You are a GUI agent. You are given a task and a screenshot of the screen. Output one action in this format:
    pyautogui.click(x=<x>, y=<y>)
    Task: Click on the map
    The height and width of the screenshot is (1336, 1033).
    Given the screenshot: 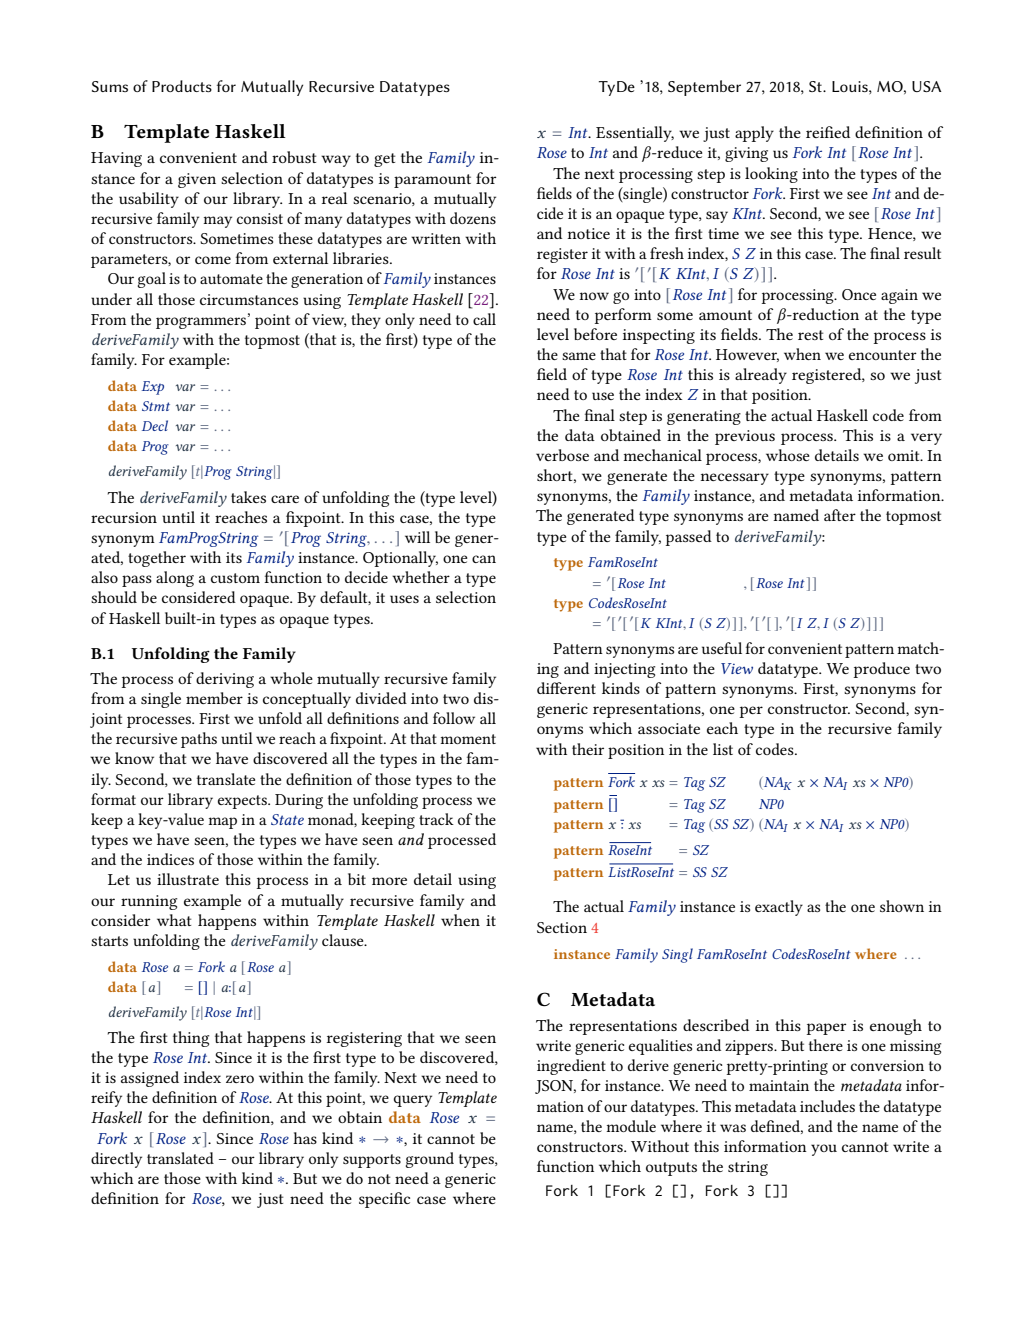 What is the action you would take?
    pyautogui.click(x=222, y=823)
